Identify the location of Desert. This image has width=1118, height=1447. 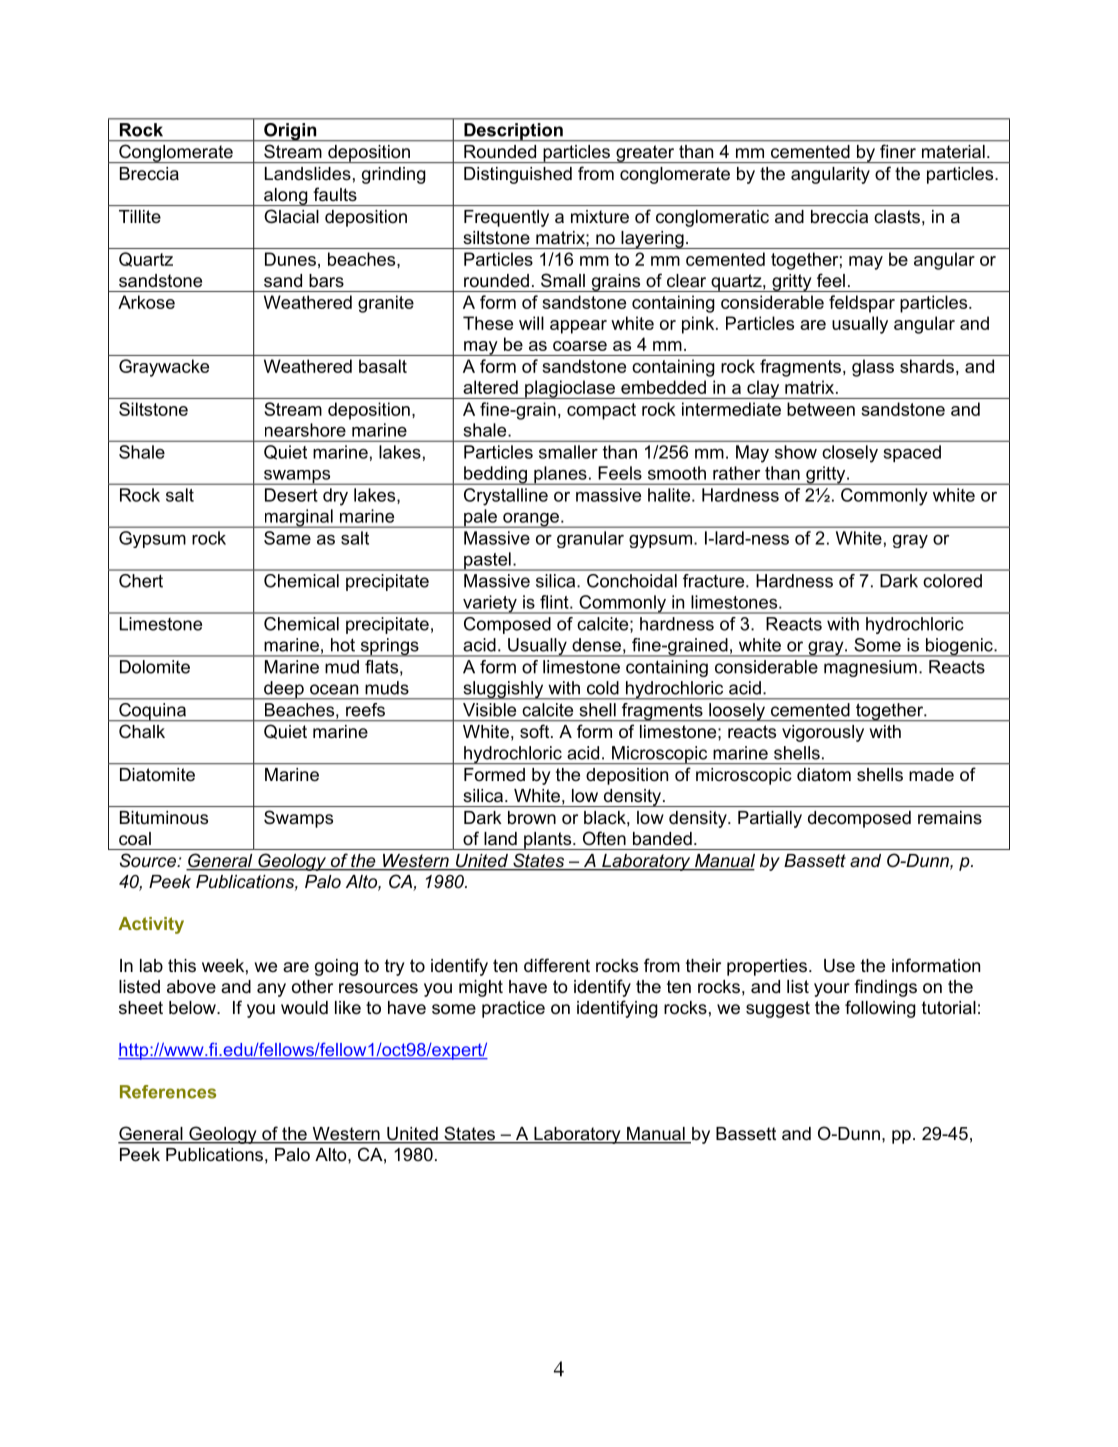
(291, 495).
